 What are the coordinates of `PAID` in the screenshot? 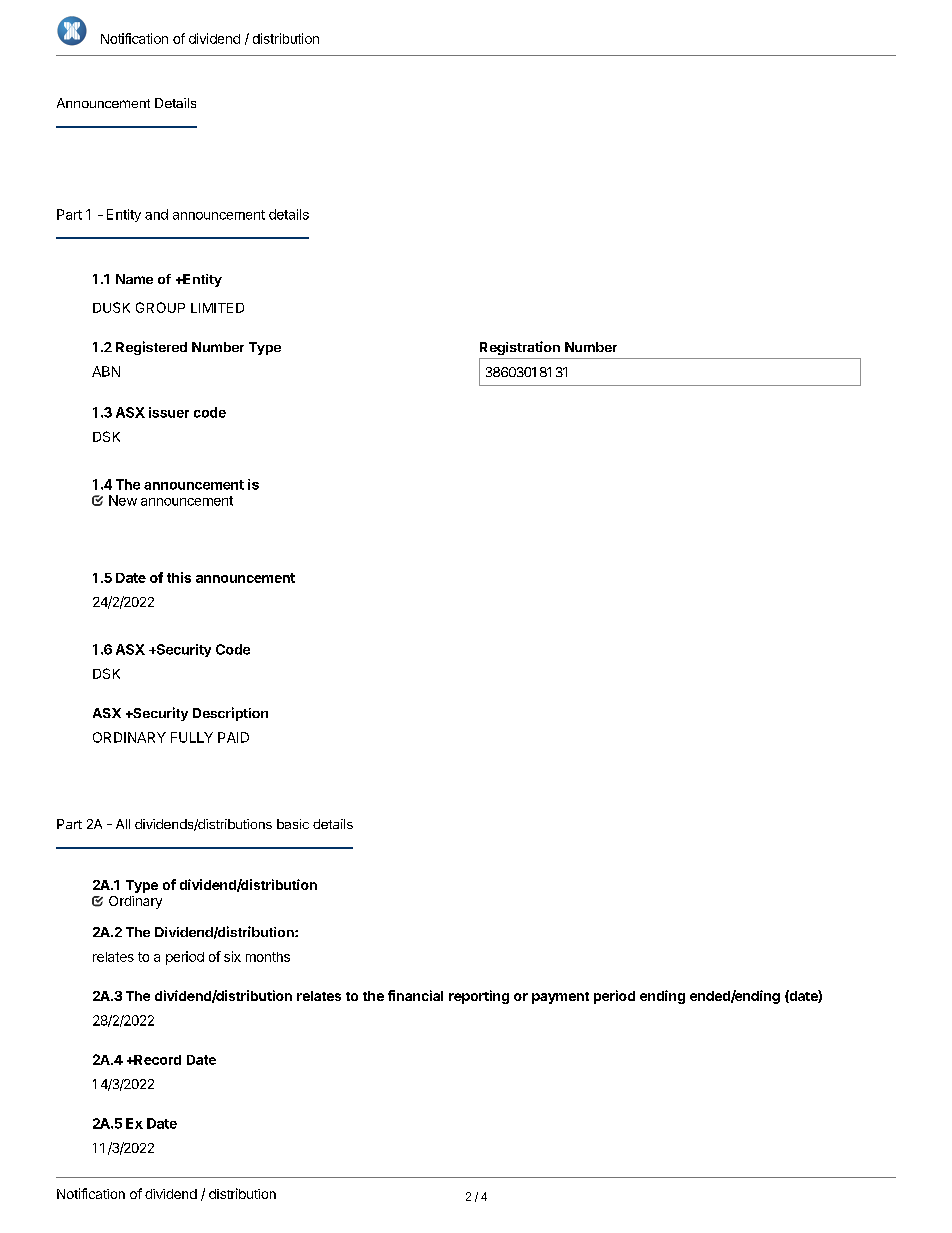 It's located at (233, 737).
